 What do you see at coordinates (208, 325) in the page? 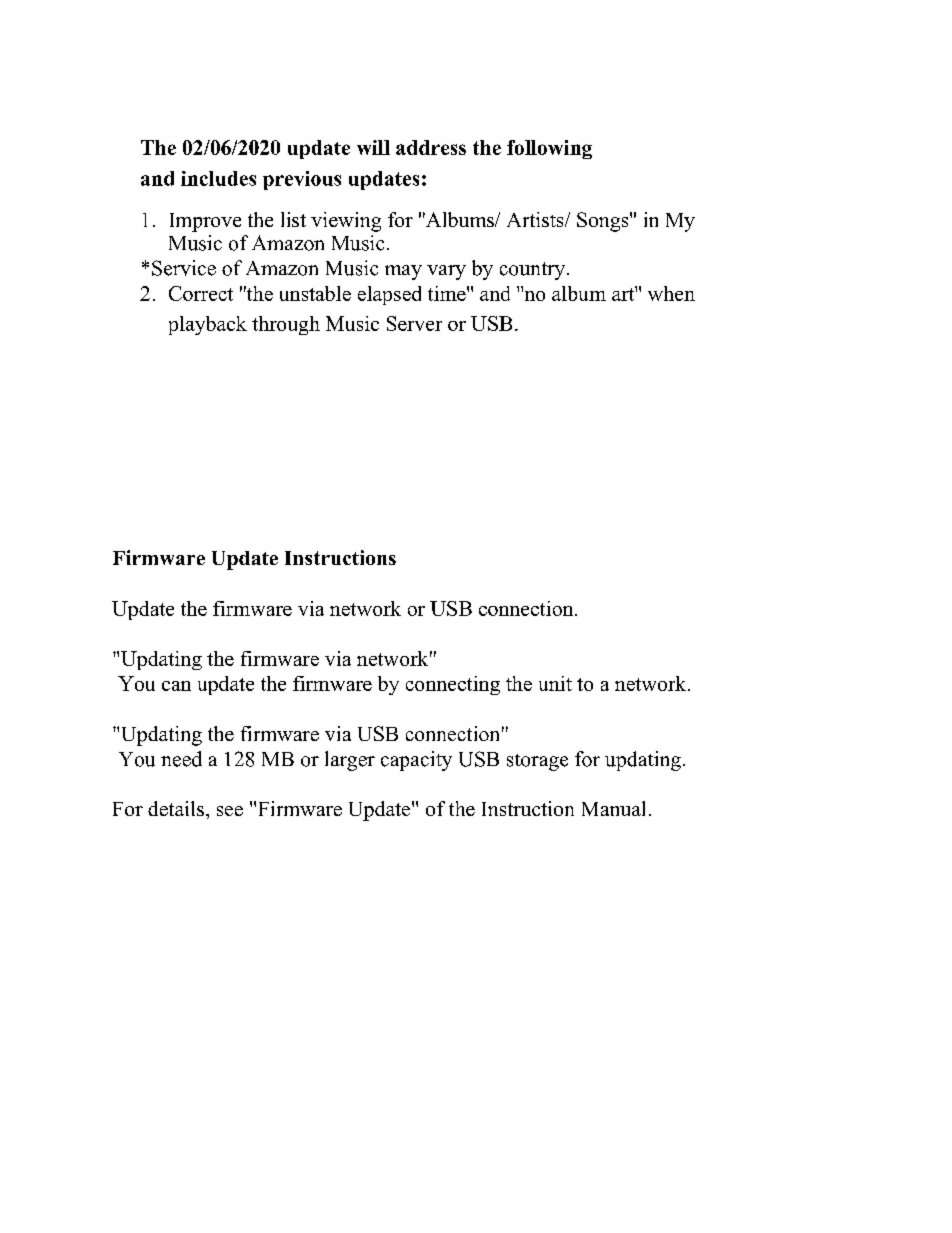
I see `playback` at bounding box center [208, 325].
